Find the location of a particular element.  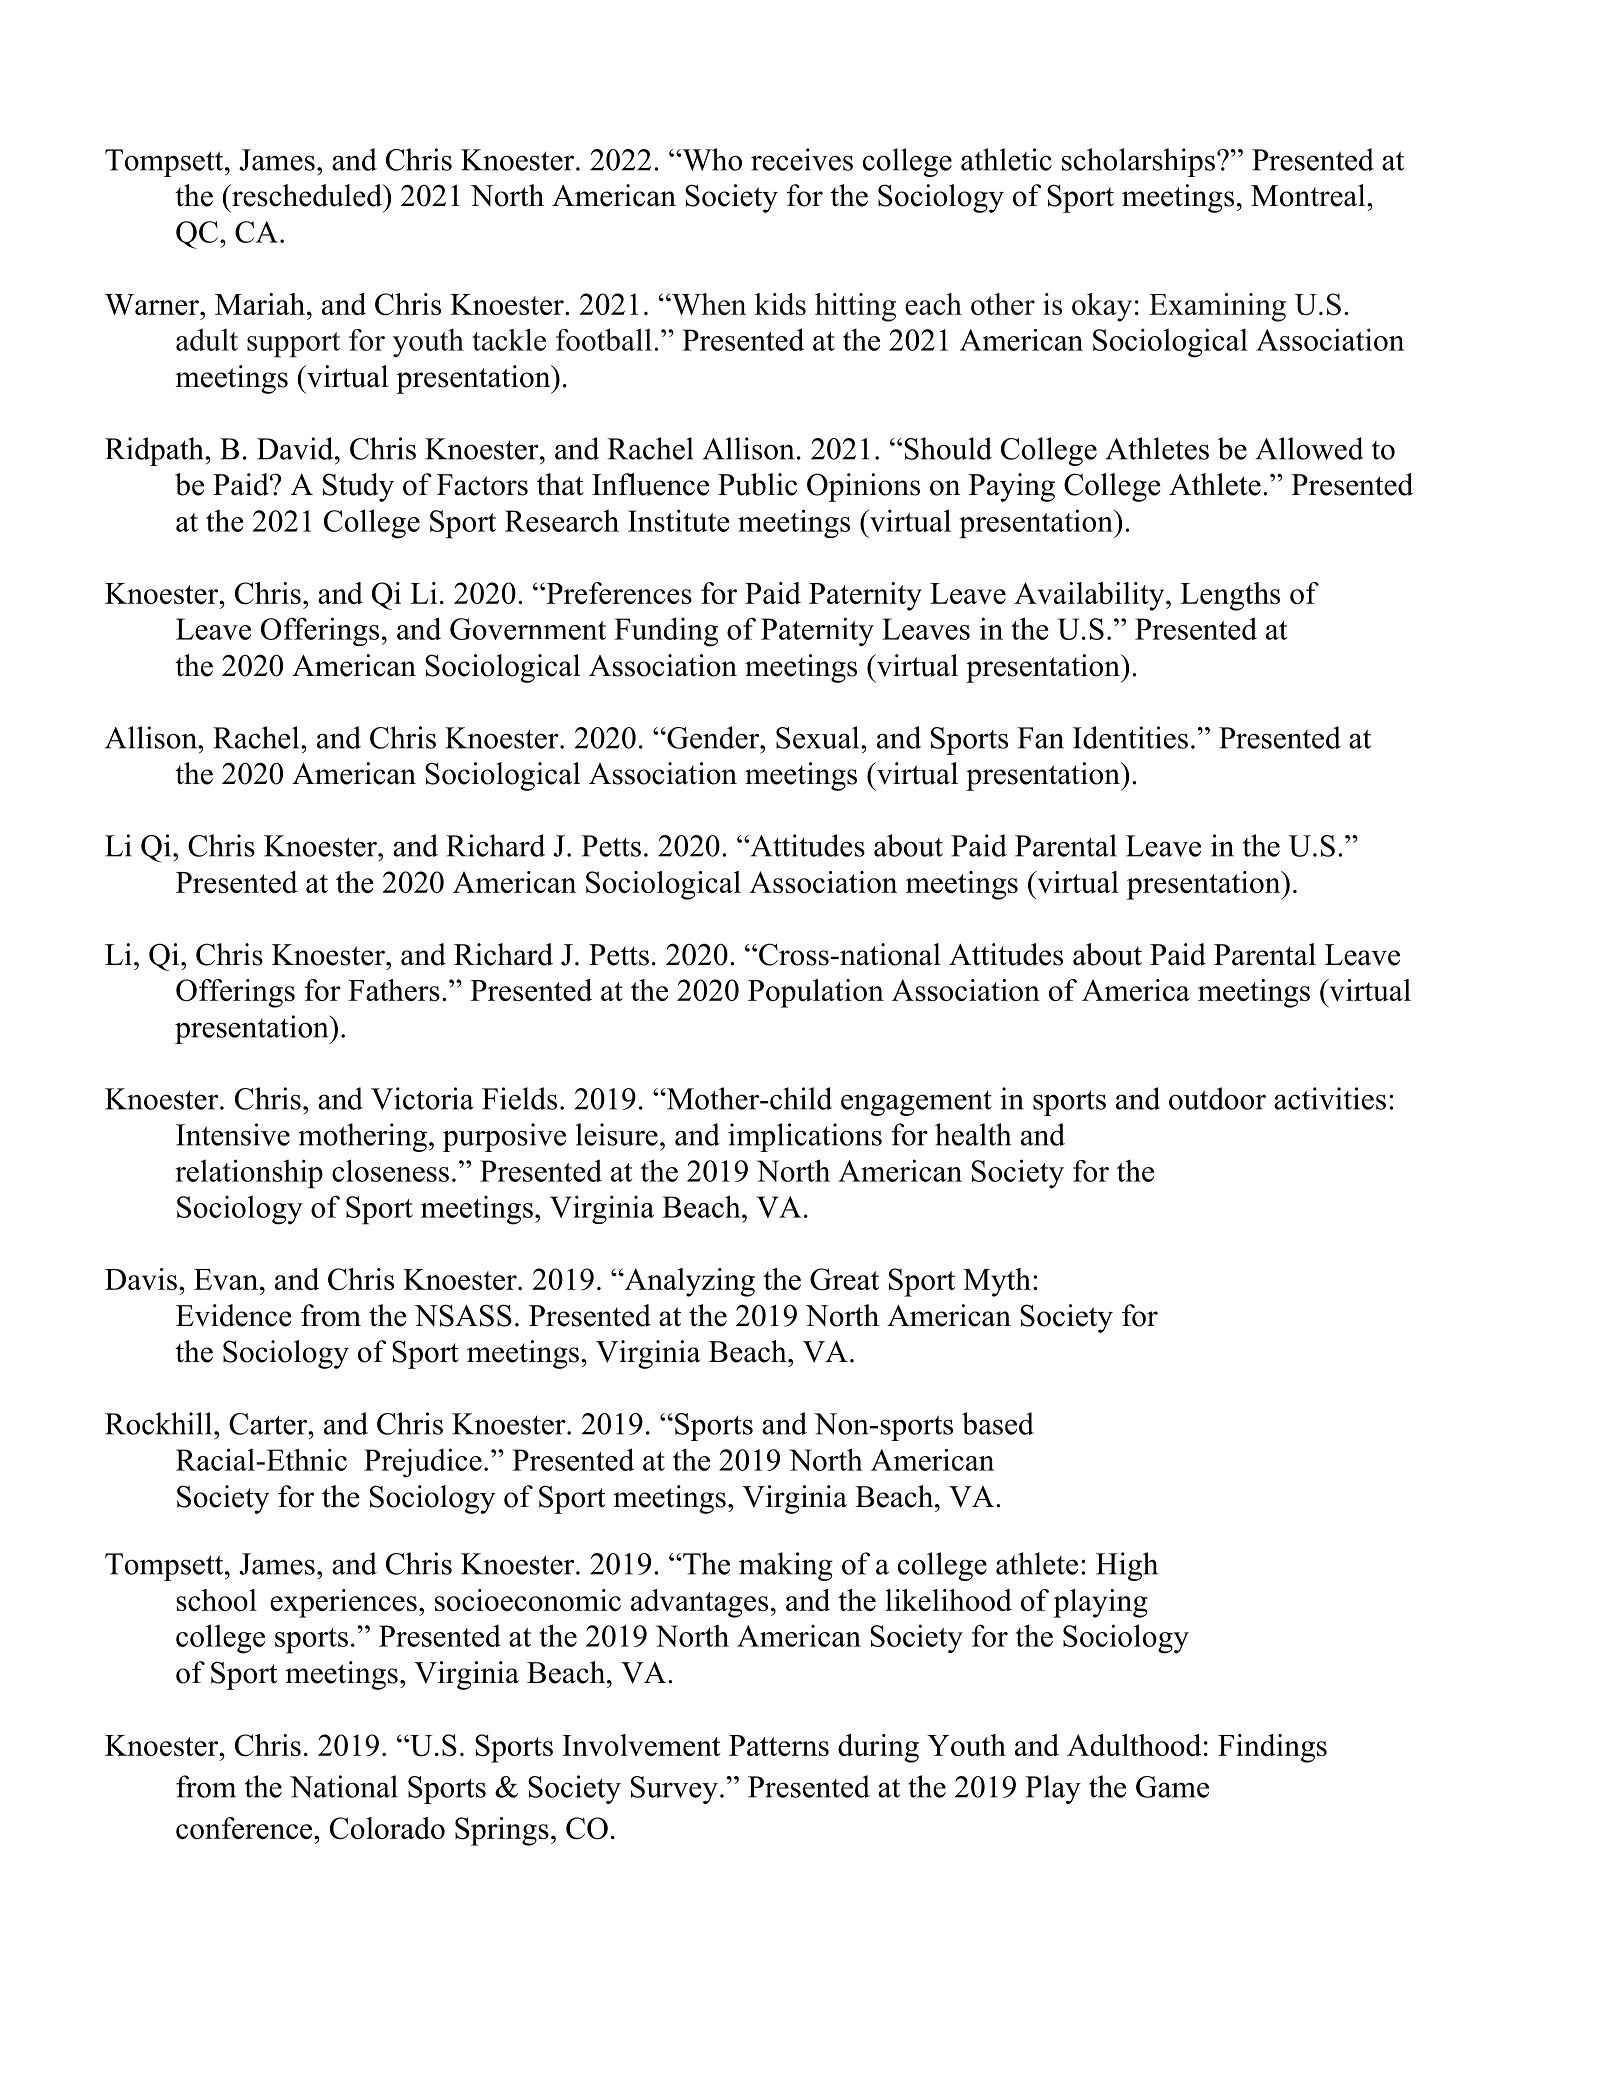

Lengths is located at coordinates (1230, 596).
